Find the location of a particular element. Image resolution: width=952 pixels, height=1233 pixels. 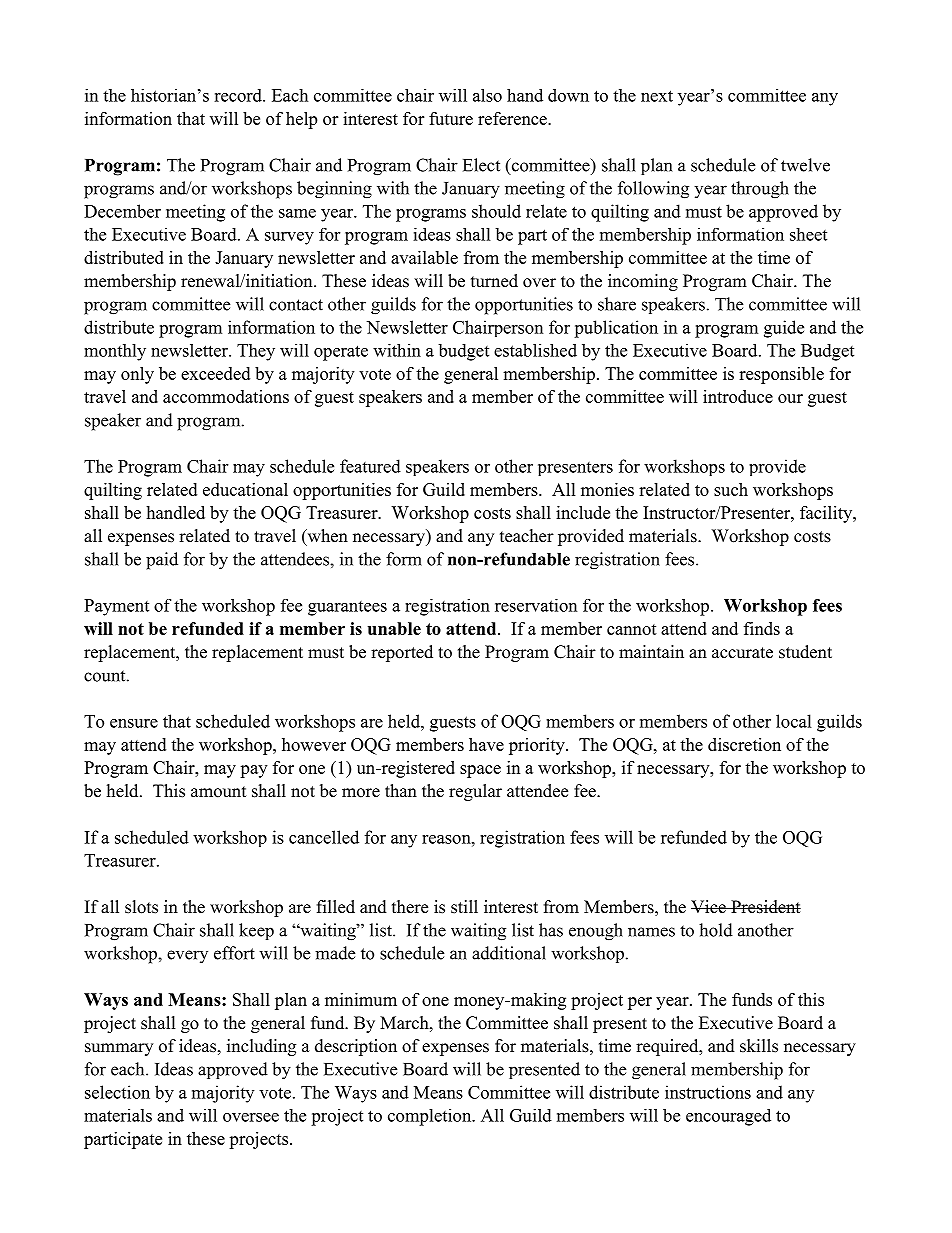

unable is located at coordinates (394, 628).
